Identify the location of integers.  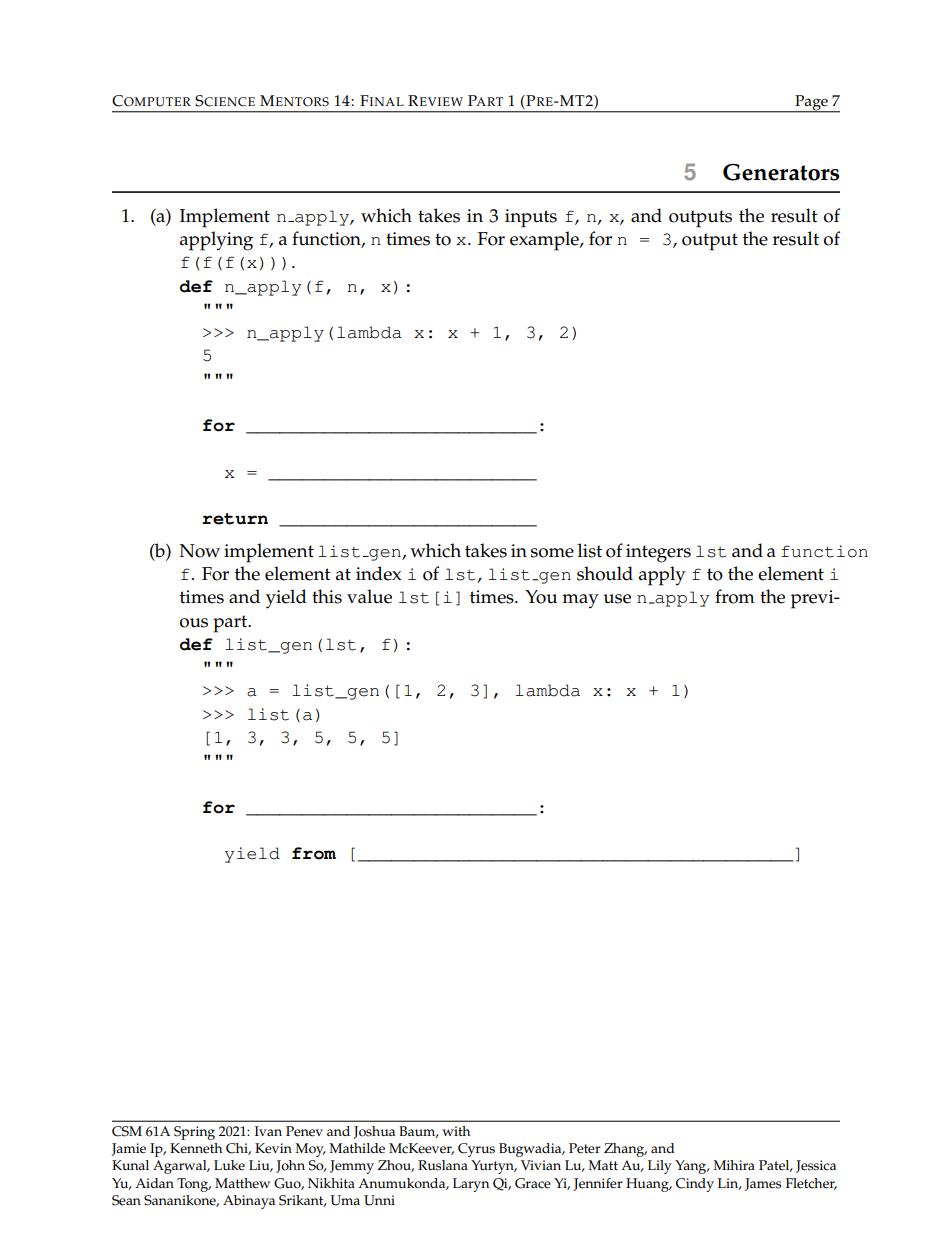
(658, 553).
